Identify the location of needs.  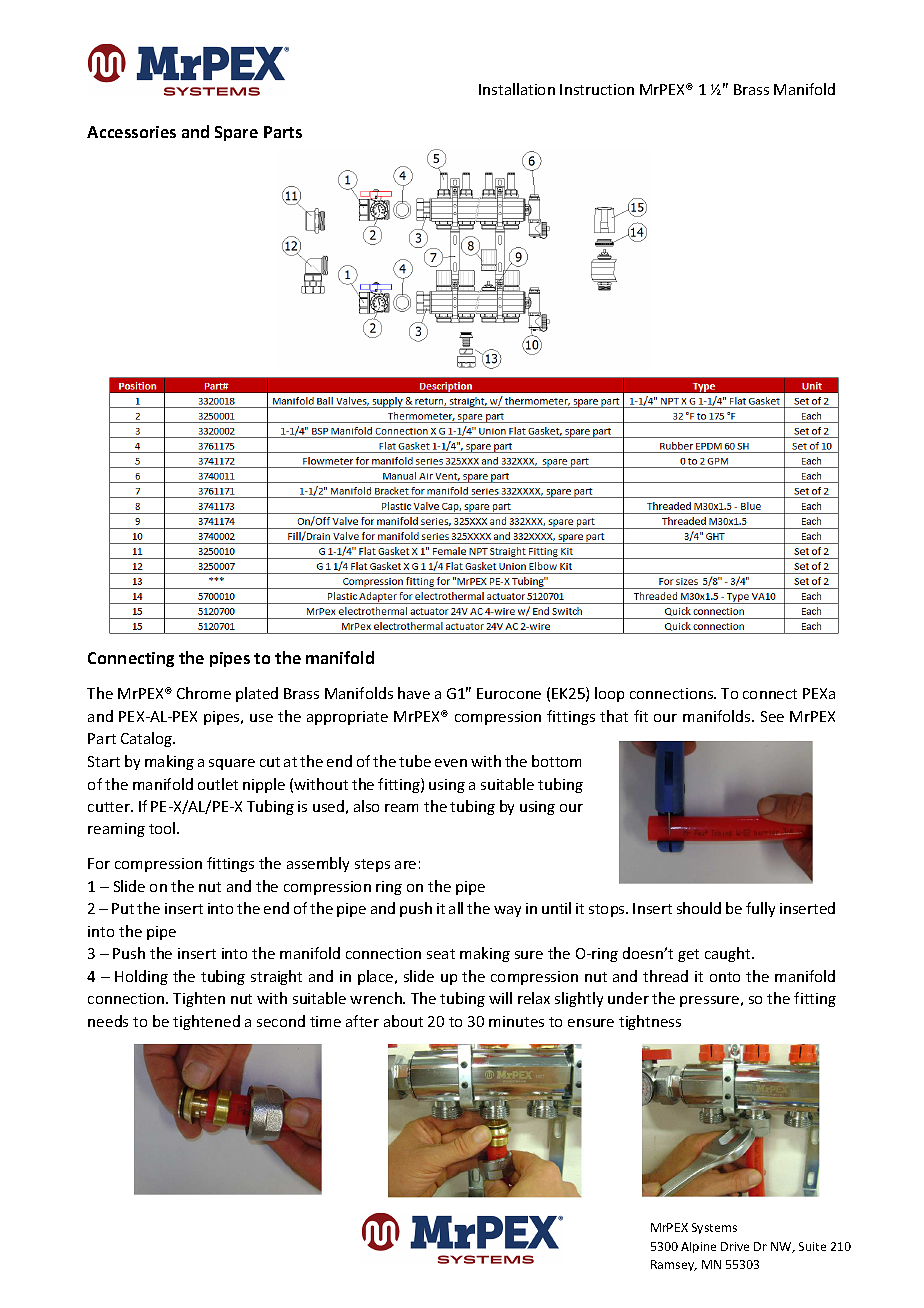
(108, 1021).
